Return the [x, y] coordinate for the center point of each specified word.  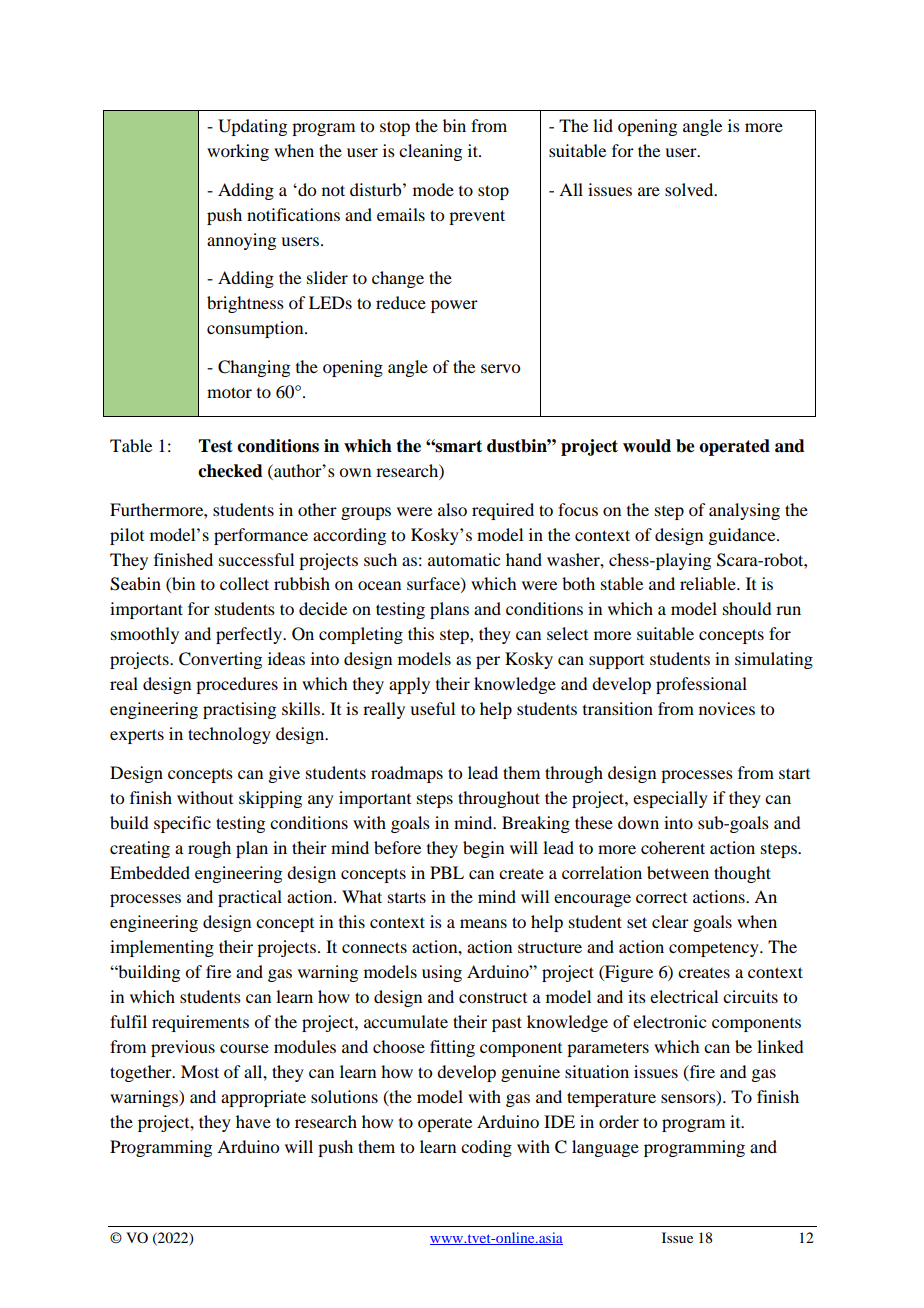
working [238, 152]
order [619, 1121]
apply [409, 685]
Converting [220, 660]
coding [486, 1148]
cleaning [430, 152]
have [253, 1121]
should [747, 608]
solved [690, 189]
